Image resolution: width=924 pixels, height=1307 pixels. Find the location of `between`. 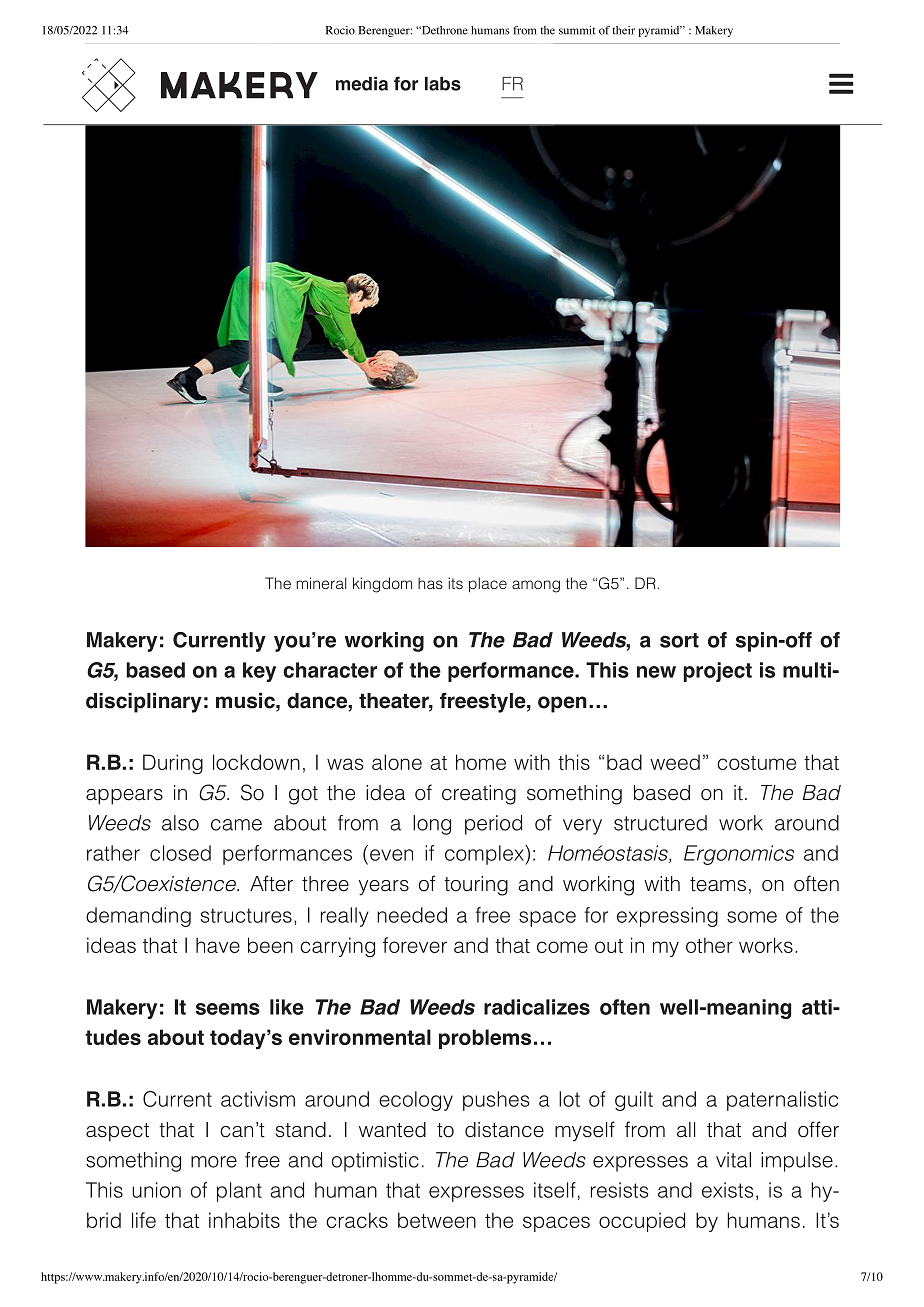

between is located at coordinates (437, 1220).
